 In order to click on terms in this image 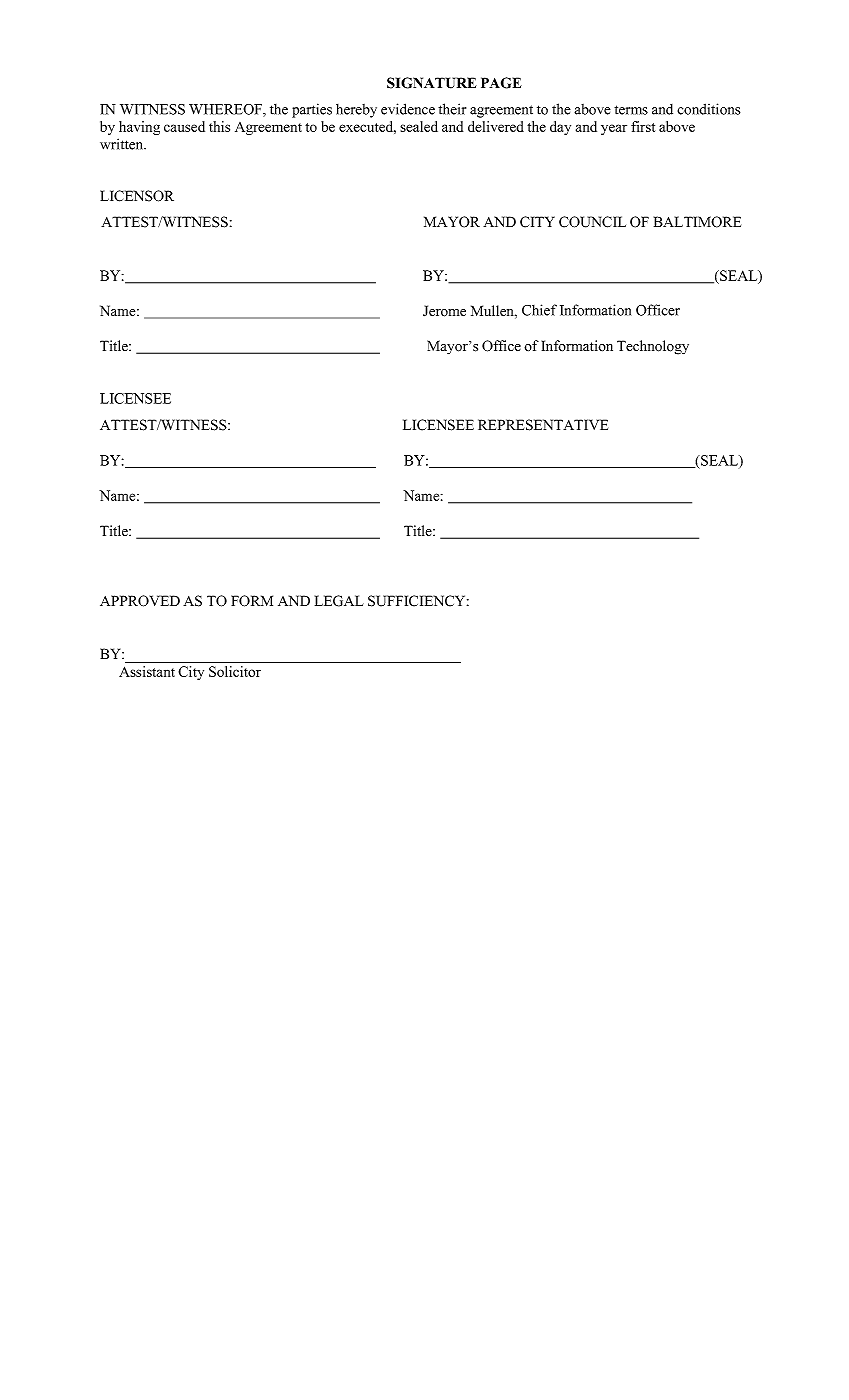, I will do `click(631, 110)`.
